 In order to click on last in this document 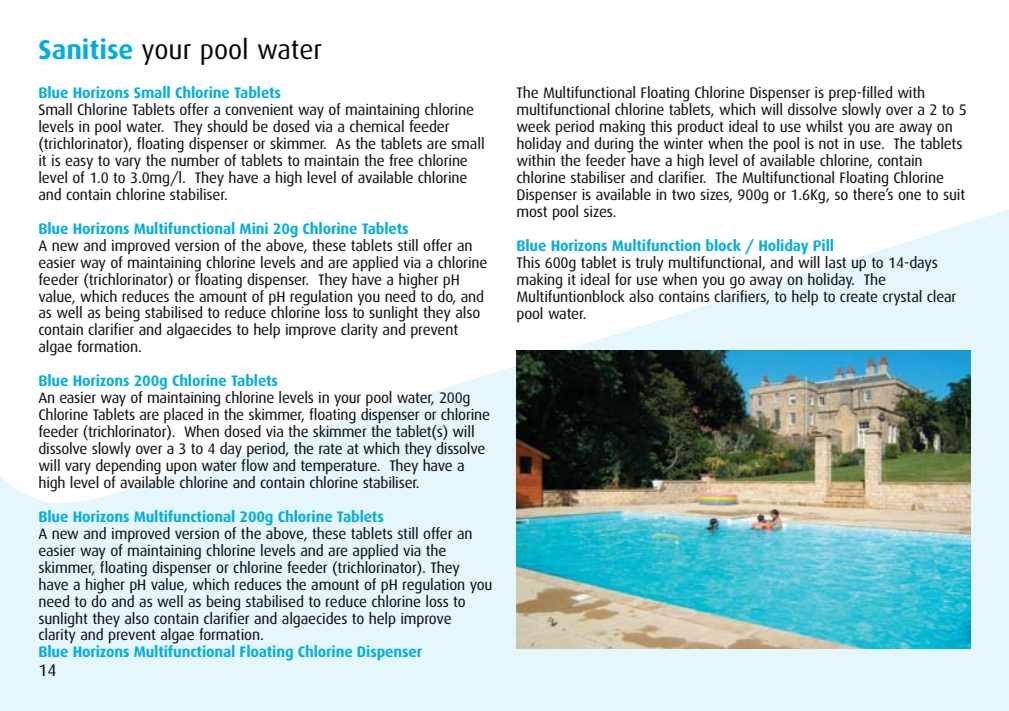, I will do `click(835, 262)`.
